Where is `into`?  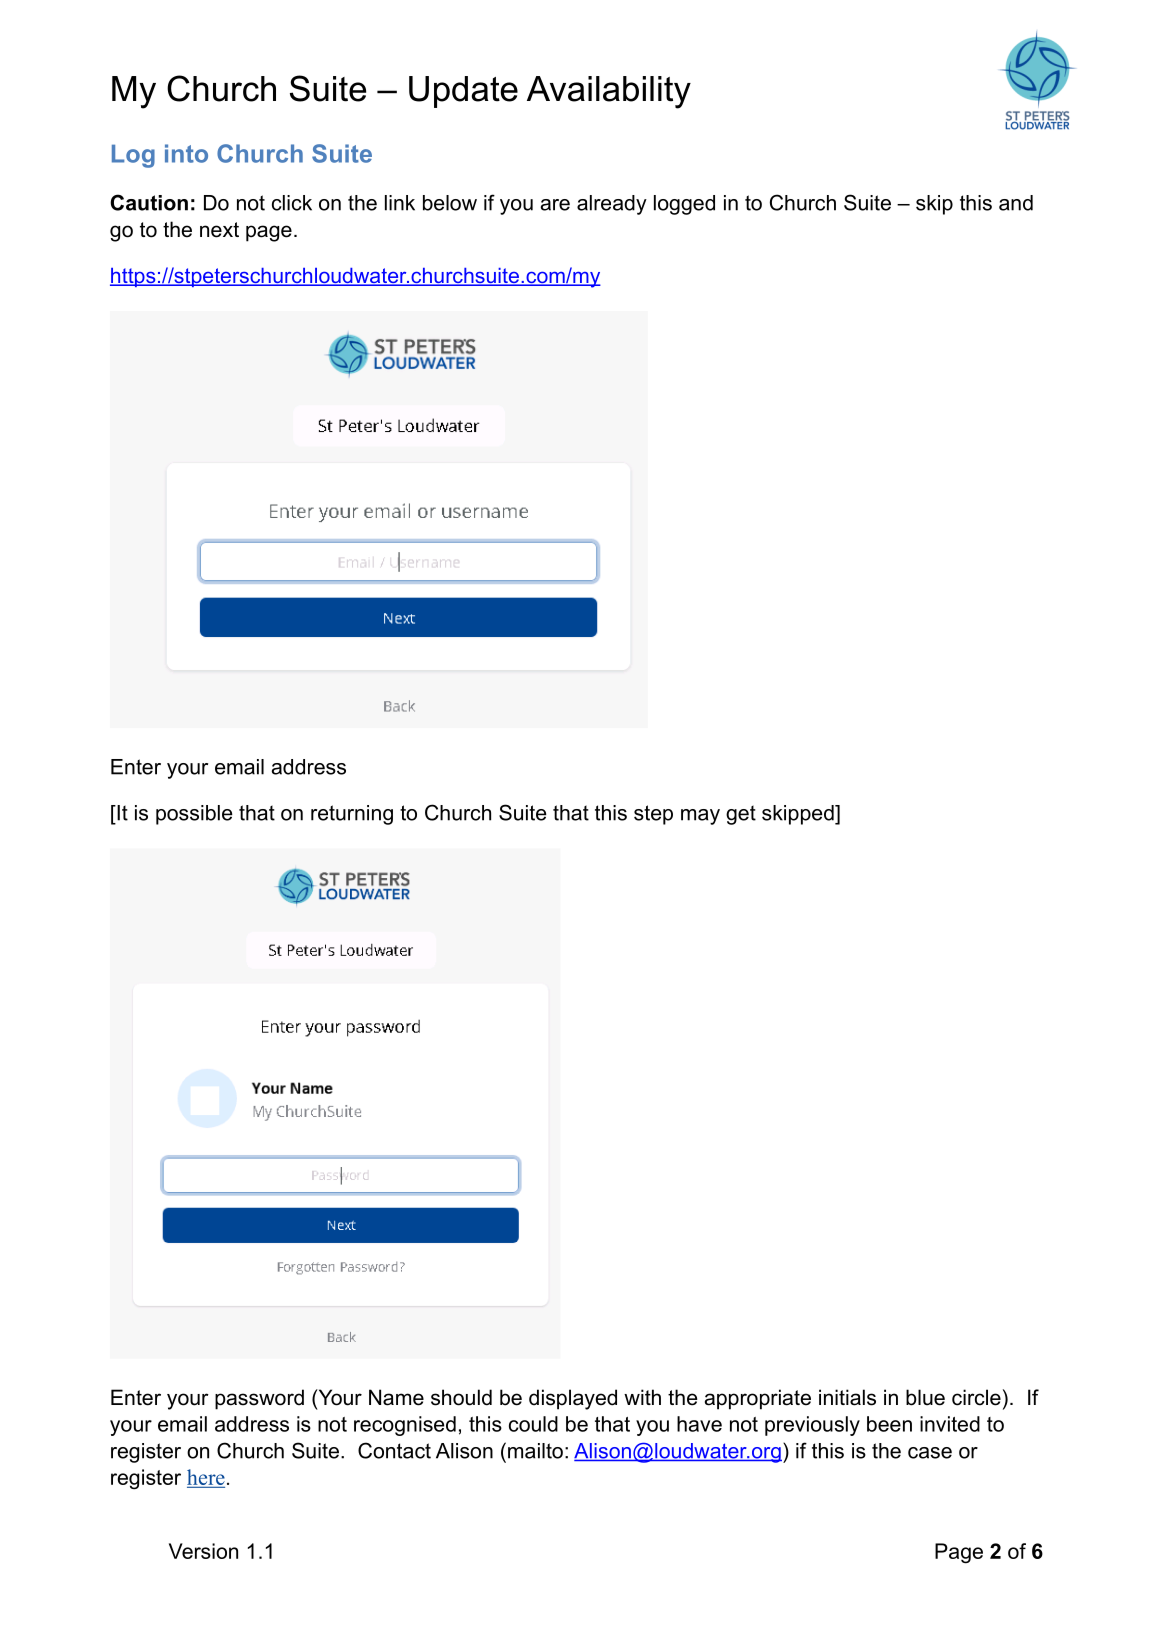 into is located at coordinates (186, 153).
